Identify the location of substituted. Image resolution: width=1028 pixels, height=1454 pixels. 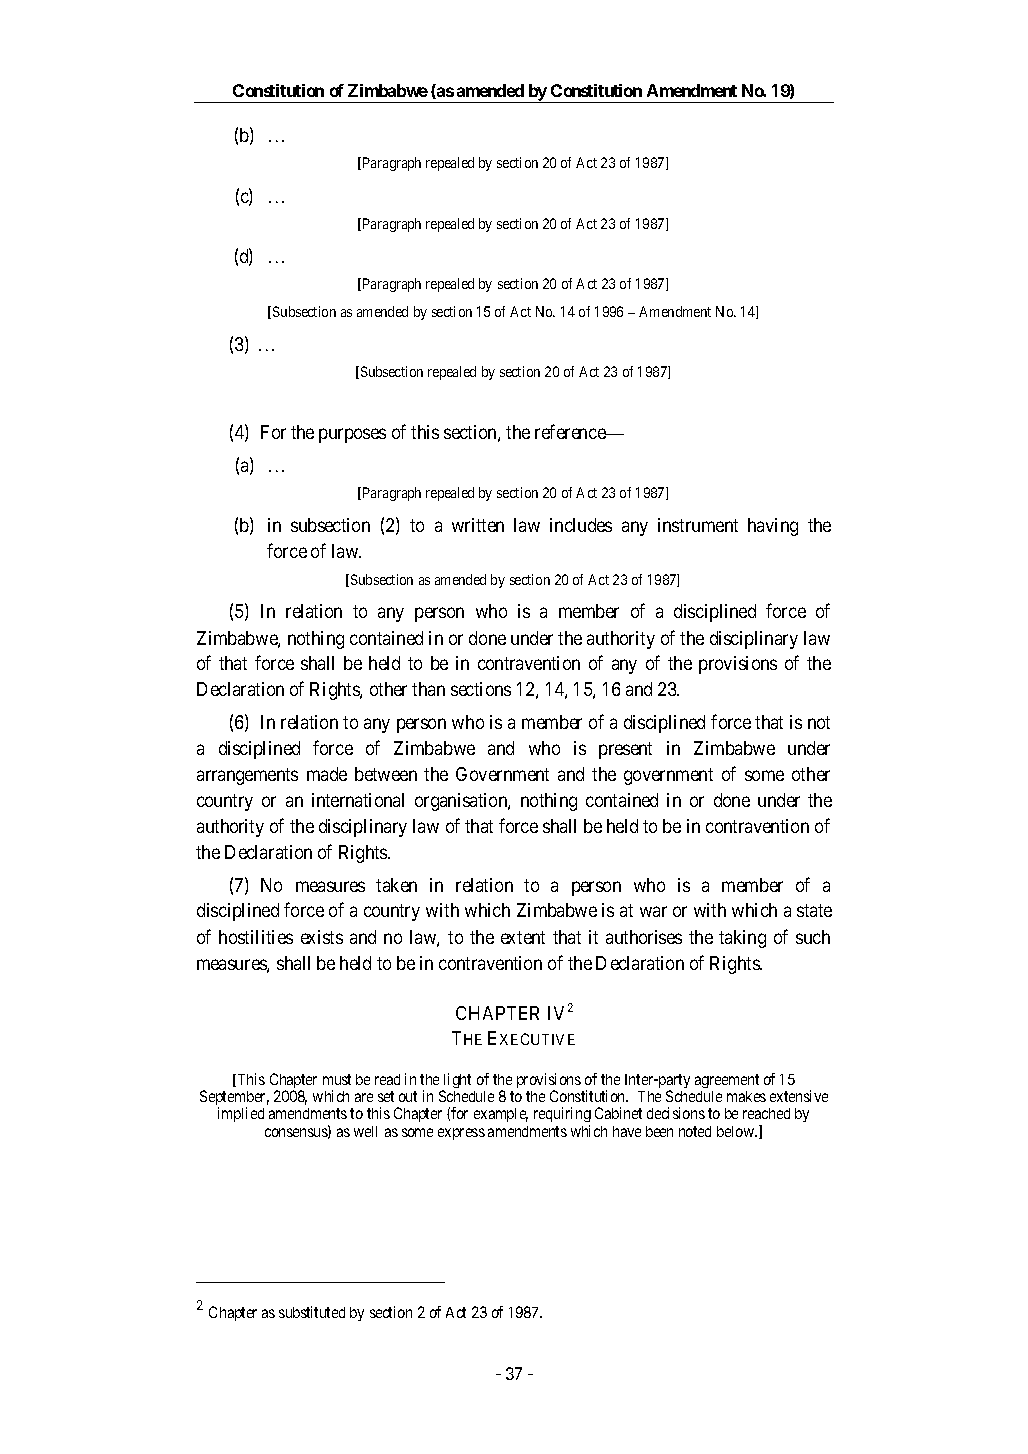
(312, 1312).
